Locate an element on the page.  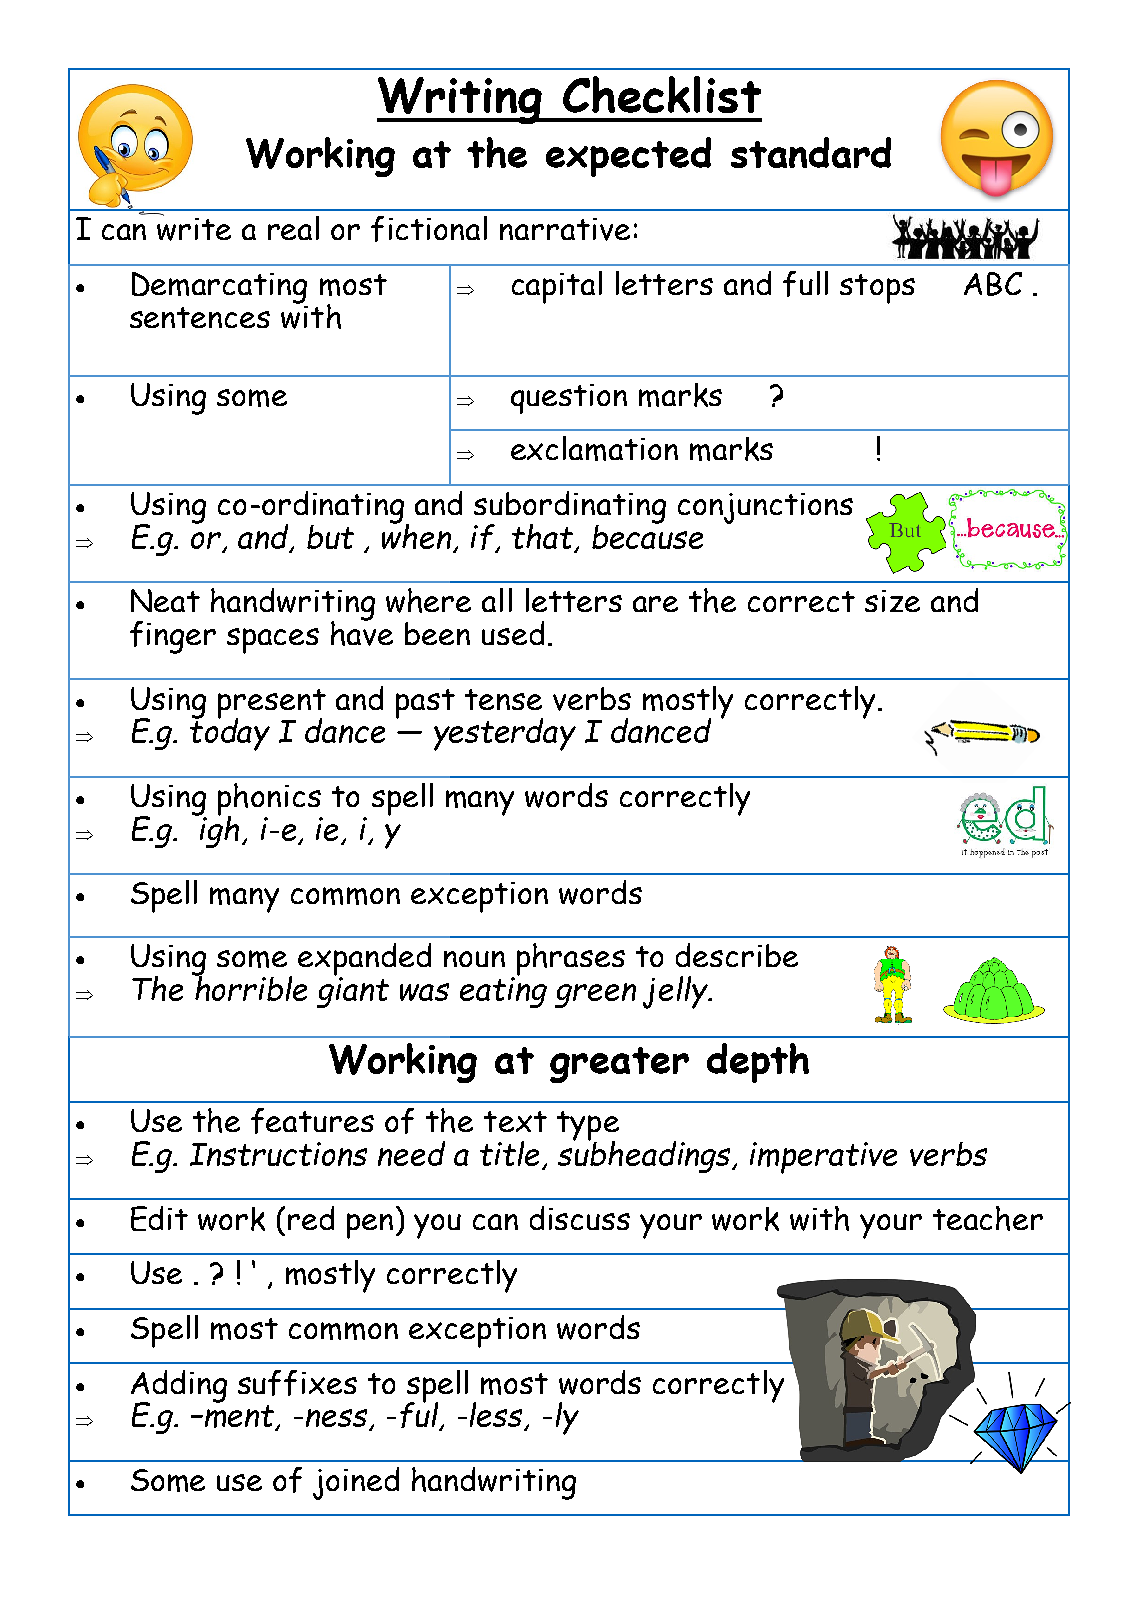
standard is located at coordinates (811, 152).
